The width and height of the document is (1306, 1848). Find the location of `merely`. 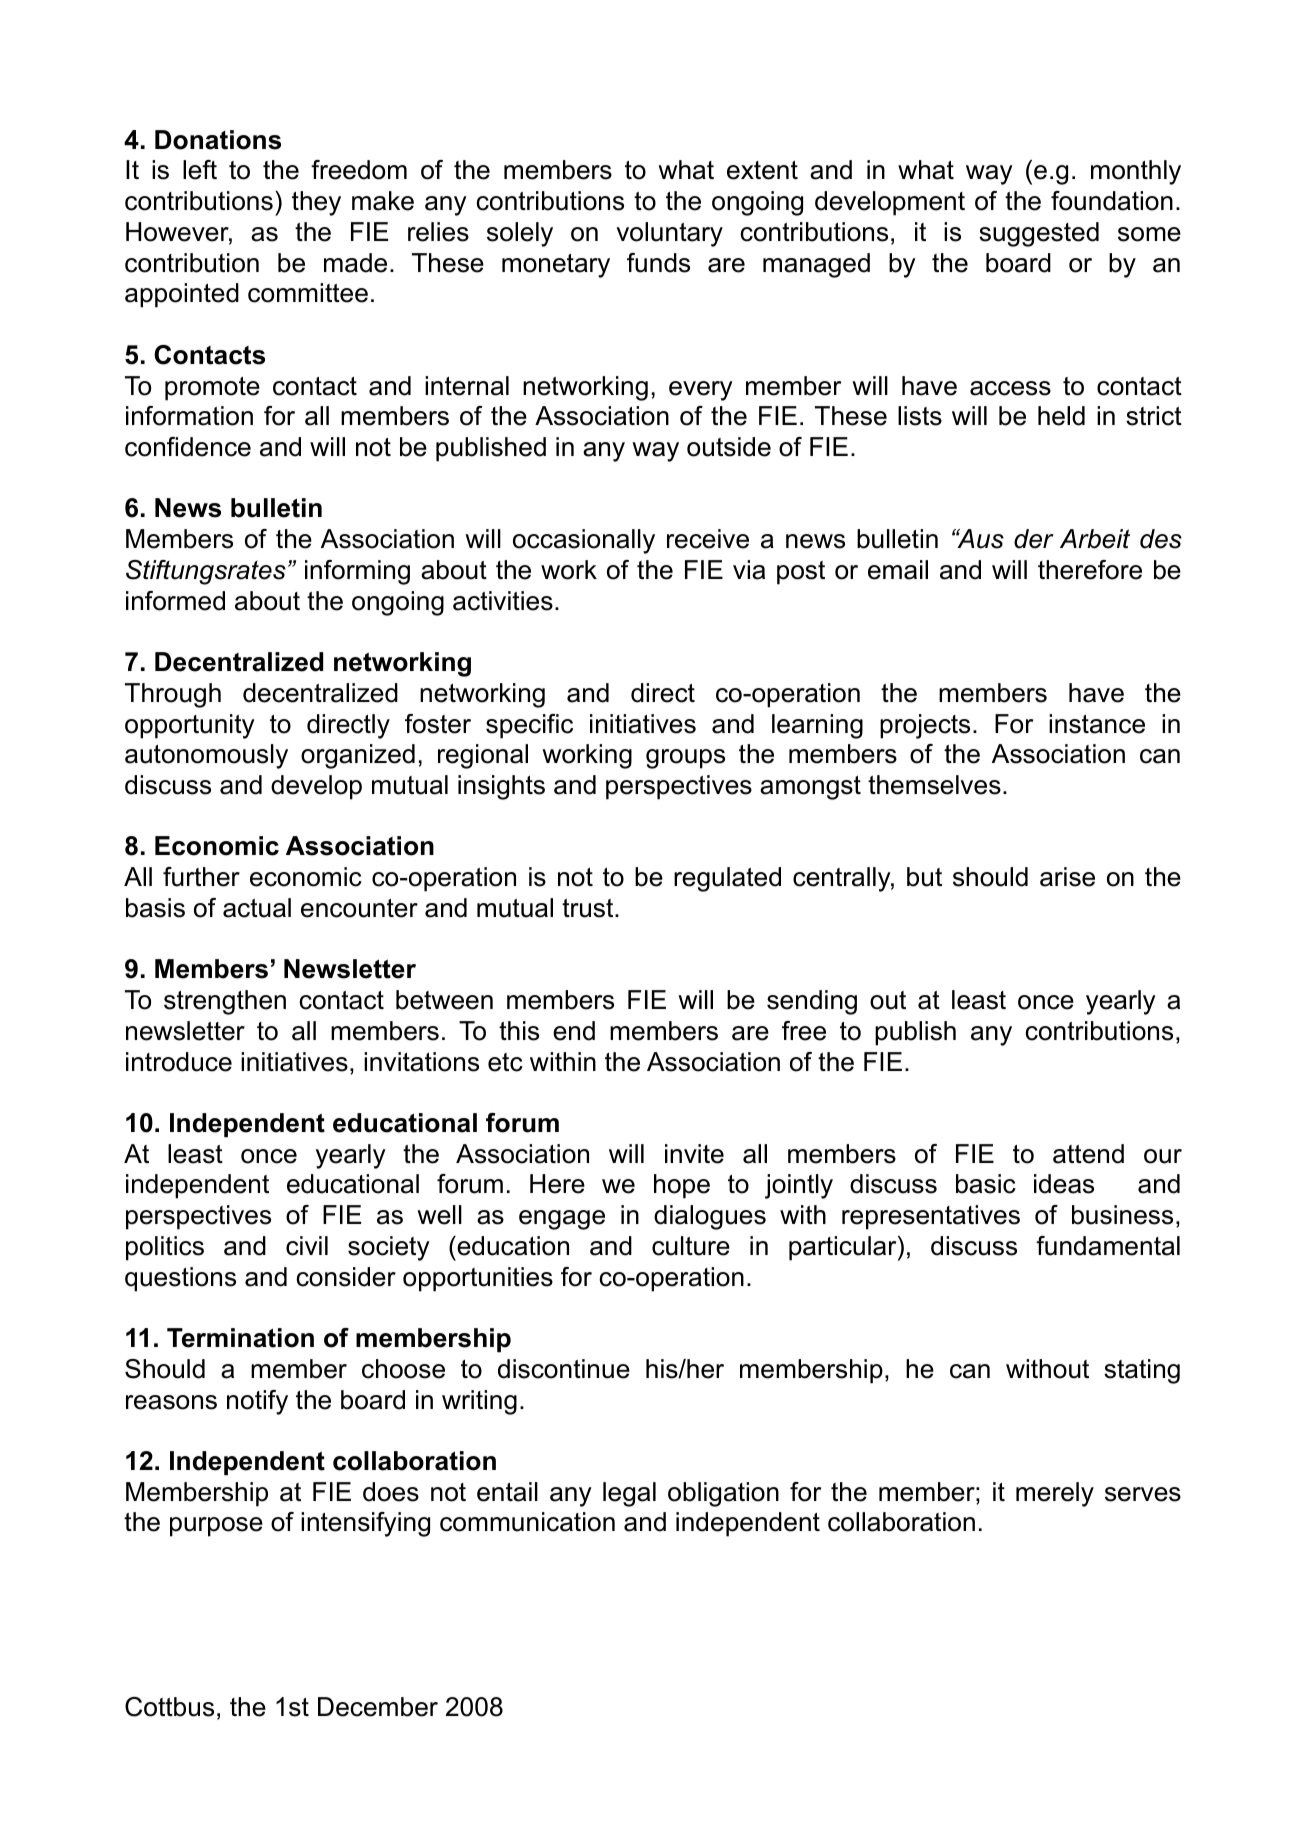

merely is located at coordinates (1055, 1494).
